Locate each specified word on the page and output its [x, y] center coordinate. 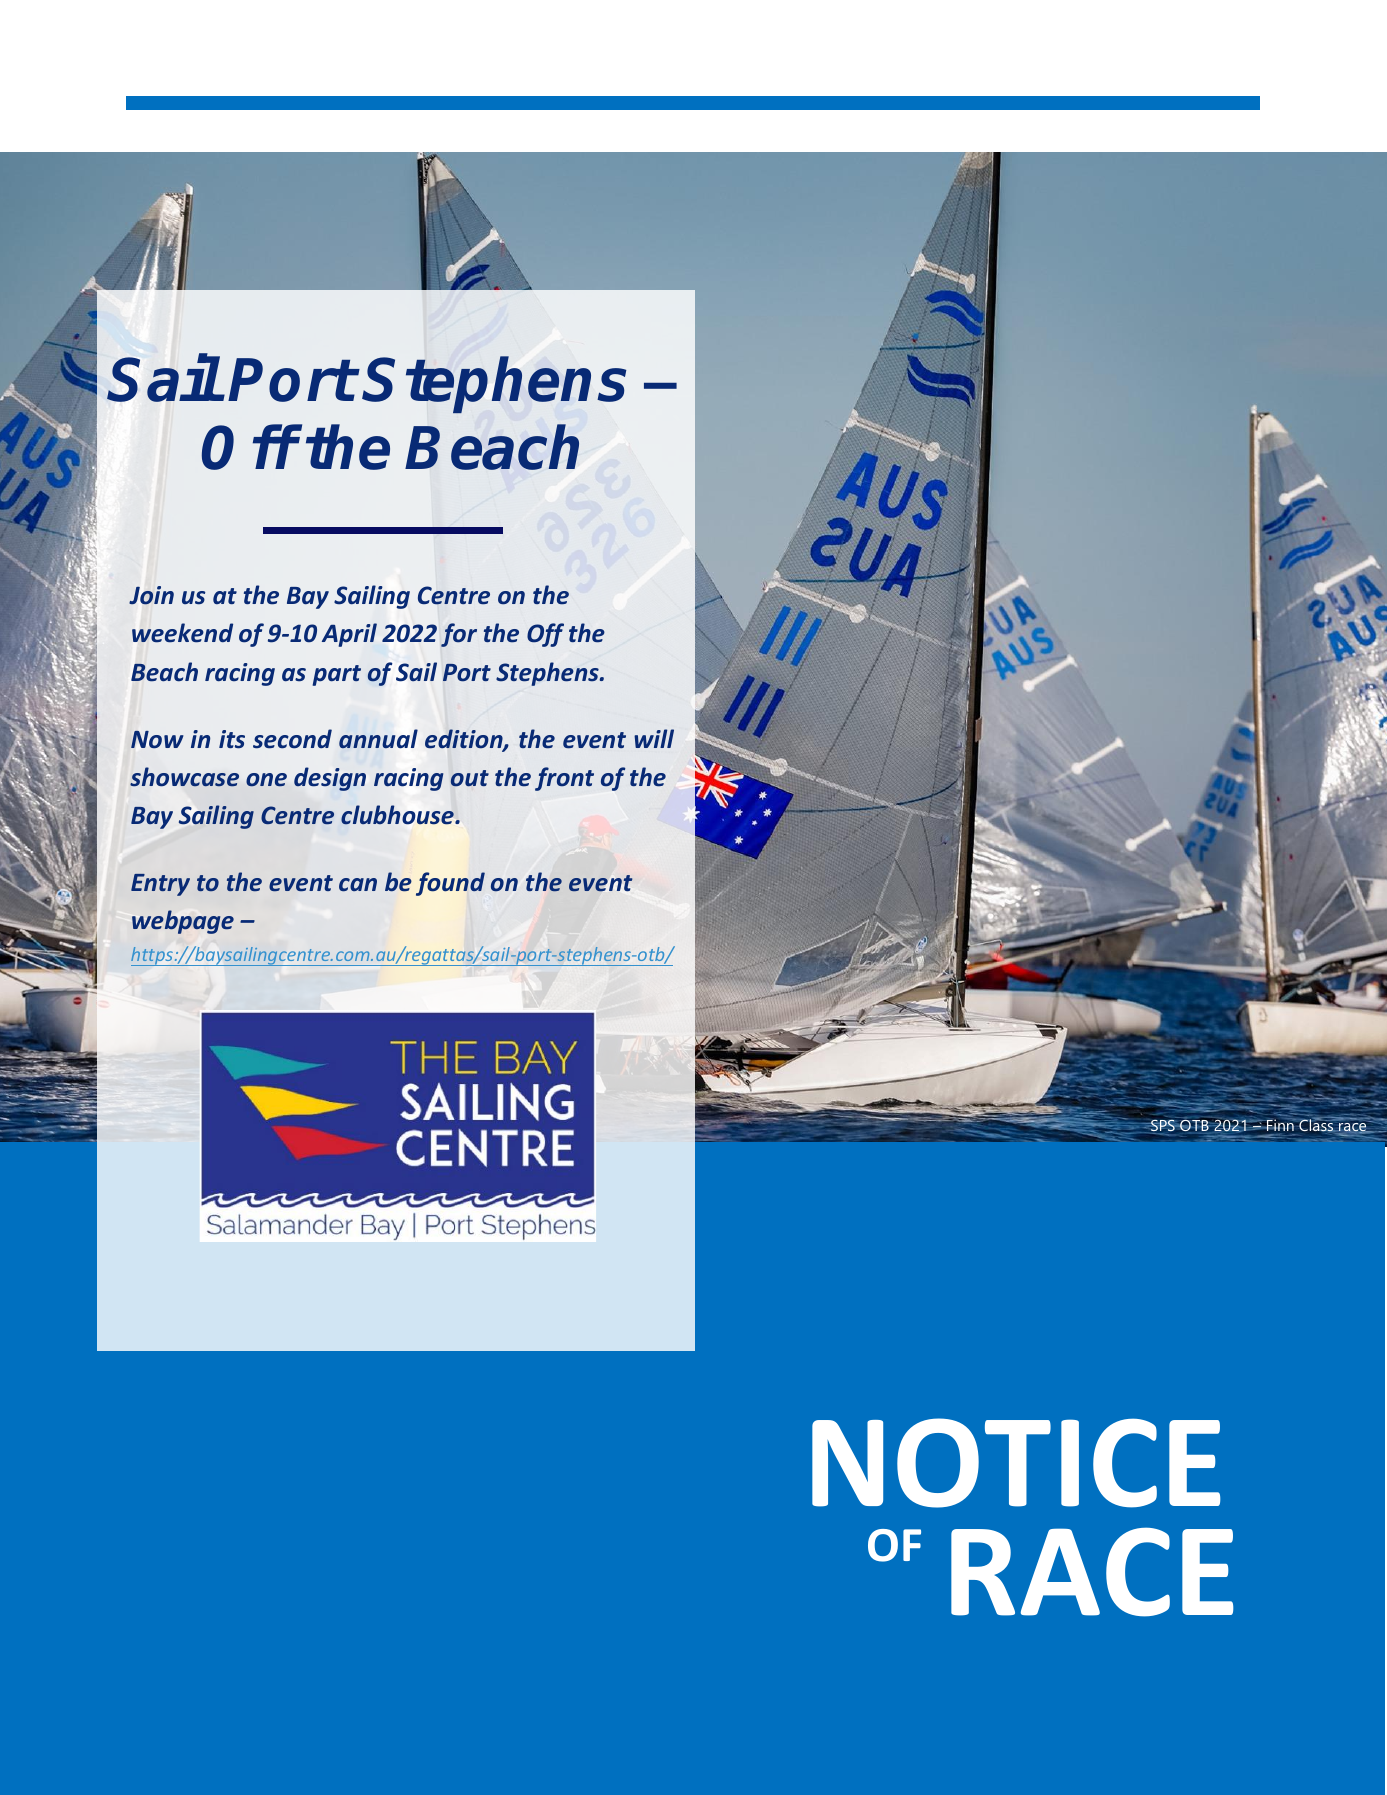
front [564, 779]
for [459, 635]
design [330, 779]
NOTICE [1016, 1463]
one [266, 780]
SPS [1163, 1127]
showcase [184, 777]
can [358, 884]
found [450, 884]
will [654, 738]
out [470, 778]
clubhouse [398, 815]
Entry [160, 885]
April [349, 635]
